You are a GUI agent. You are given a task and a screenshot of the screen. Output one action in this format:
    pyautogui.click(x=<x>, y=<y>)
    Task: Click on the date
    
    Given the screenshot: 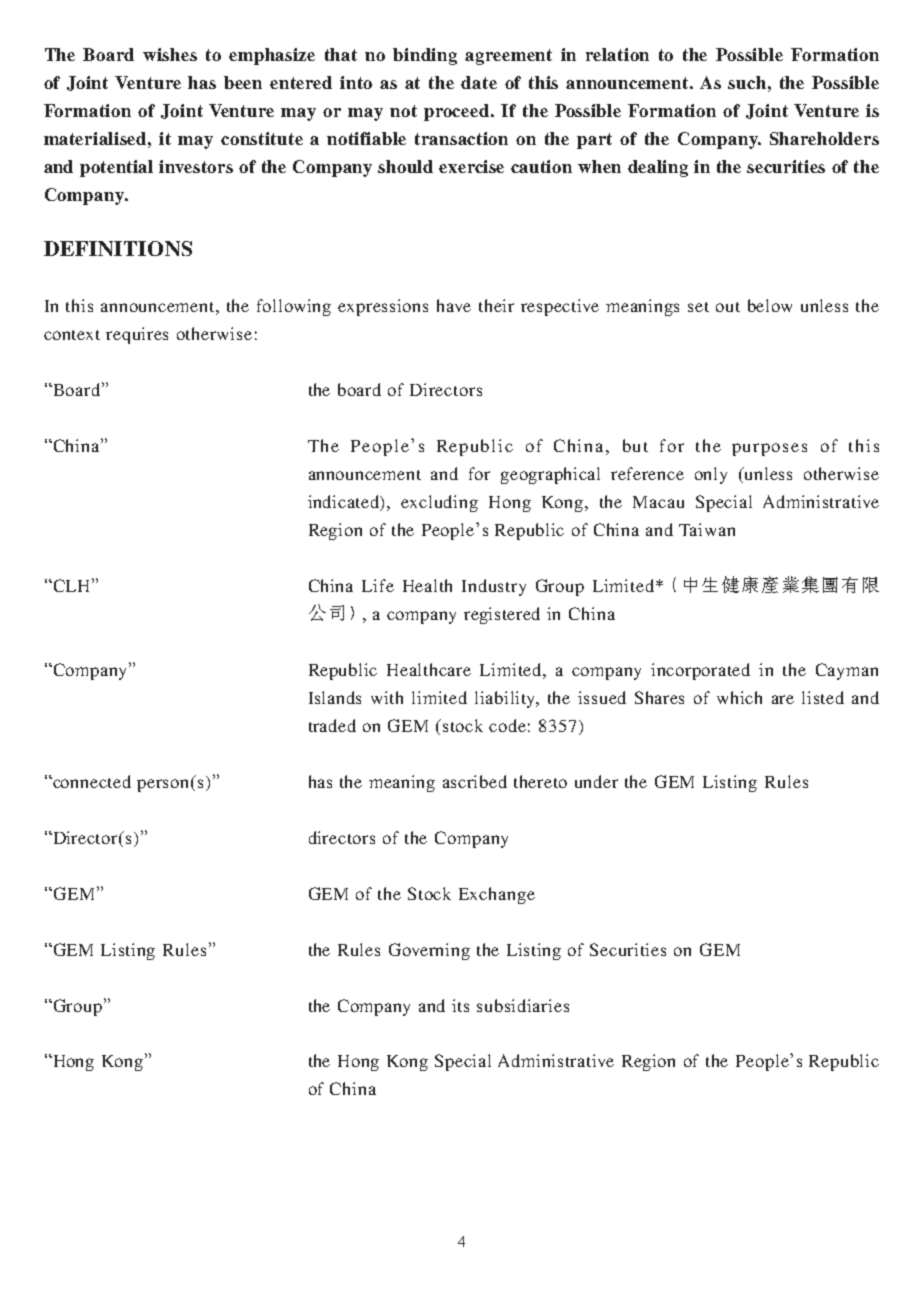 What is the action you would take?
    pyautogui.click(x=479, y=82)
